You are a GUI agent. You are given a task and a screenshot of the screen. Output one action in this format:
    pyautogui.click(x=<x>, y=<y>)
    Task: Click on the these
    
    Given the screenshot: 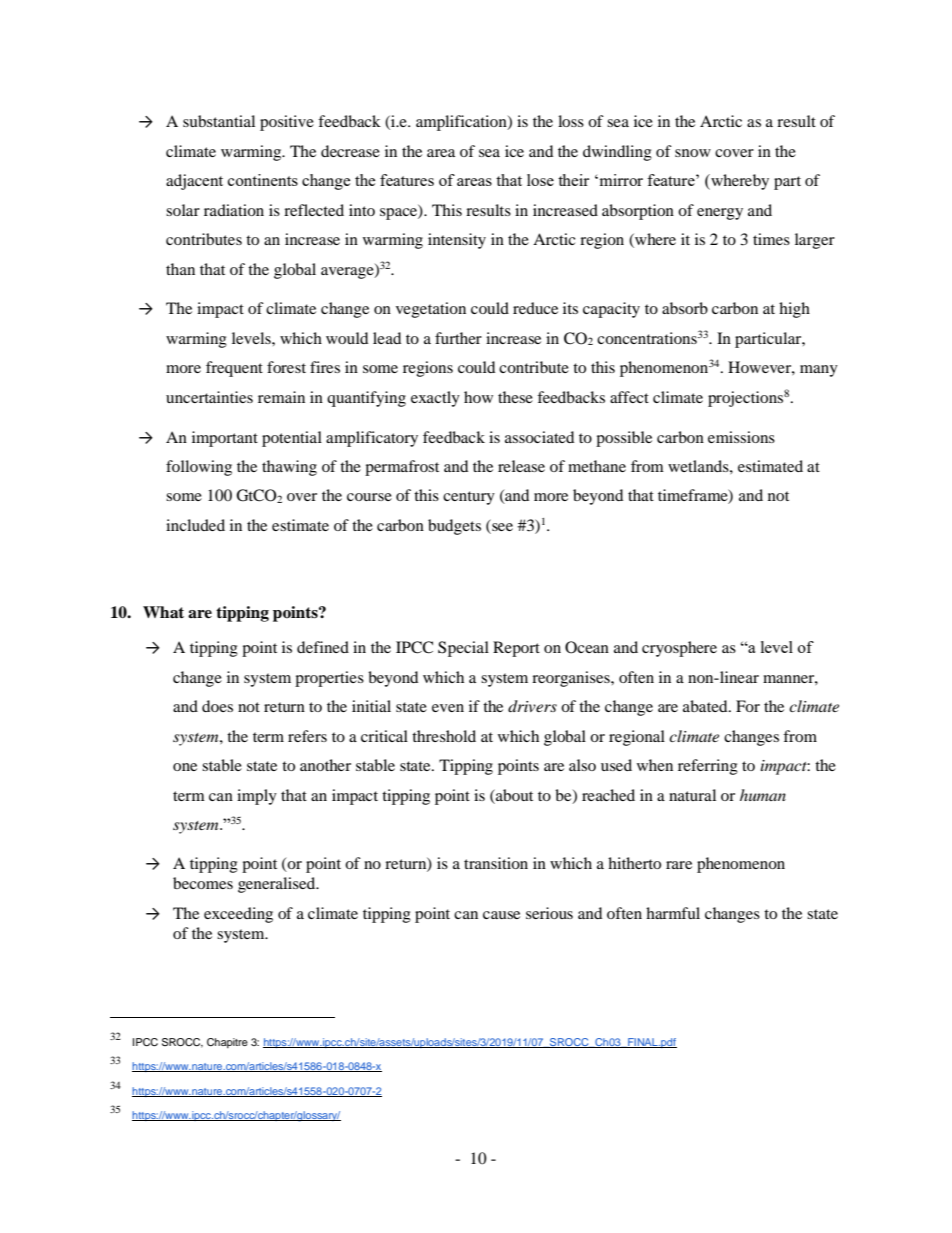 What is the action you would take?
    pyautogui.click(x=515, y=397)
